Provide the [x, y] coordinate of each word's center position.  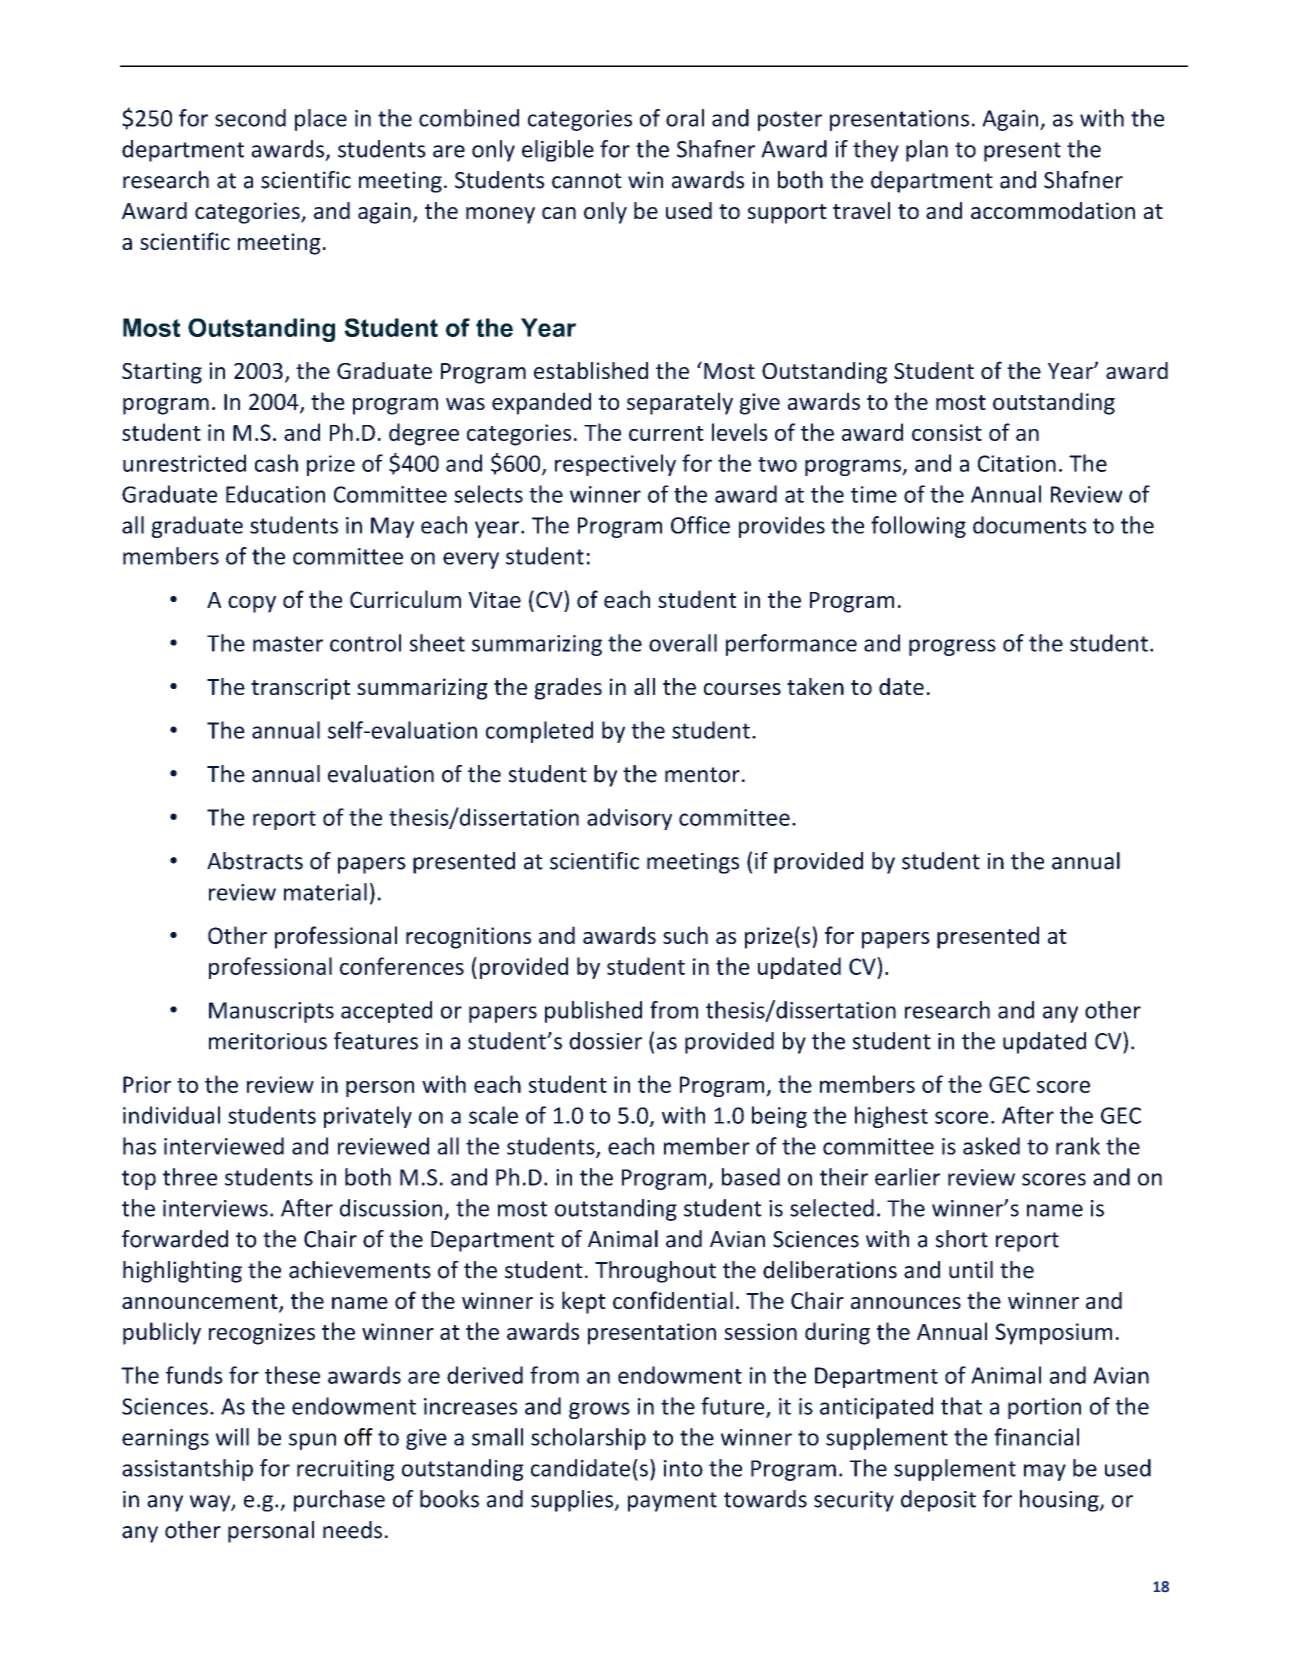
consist [947, 432]
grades [568, 689]
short [962, 1239]
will [232, 1437]
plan [927, 151]
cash [276, 463]
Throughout [655, 1272]
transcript [300, 689]
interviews [215, 1208]
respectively [615, 465]
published [593, 1012]
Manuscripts [271, 1012]
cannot [587, 181]
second [250, 118]
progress [952, 647]
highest [891, 1117]
